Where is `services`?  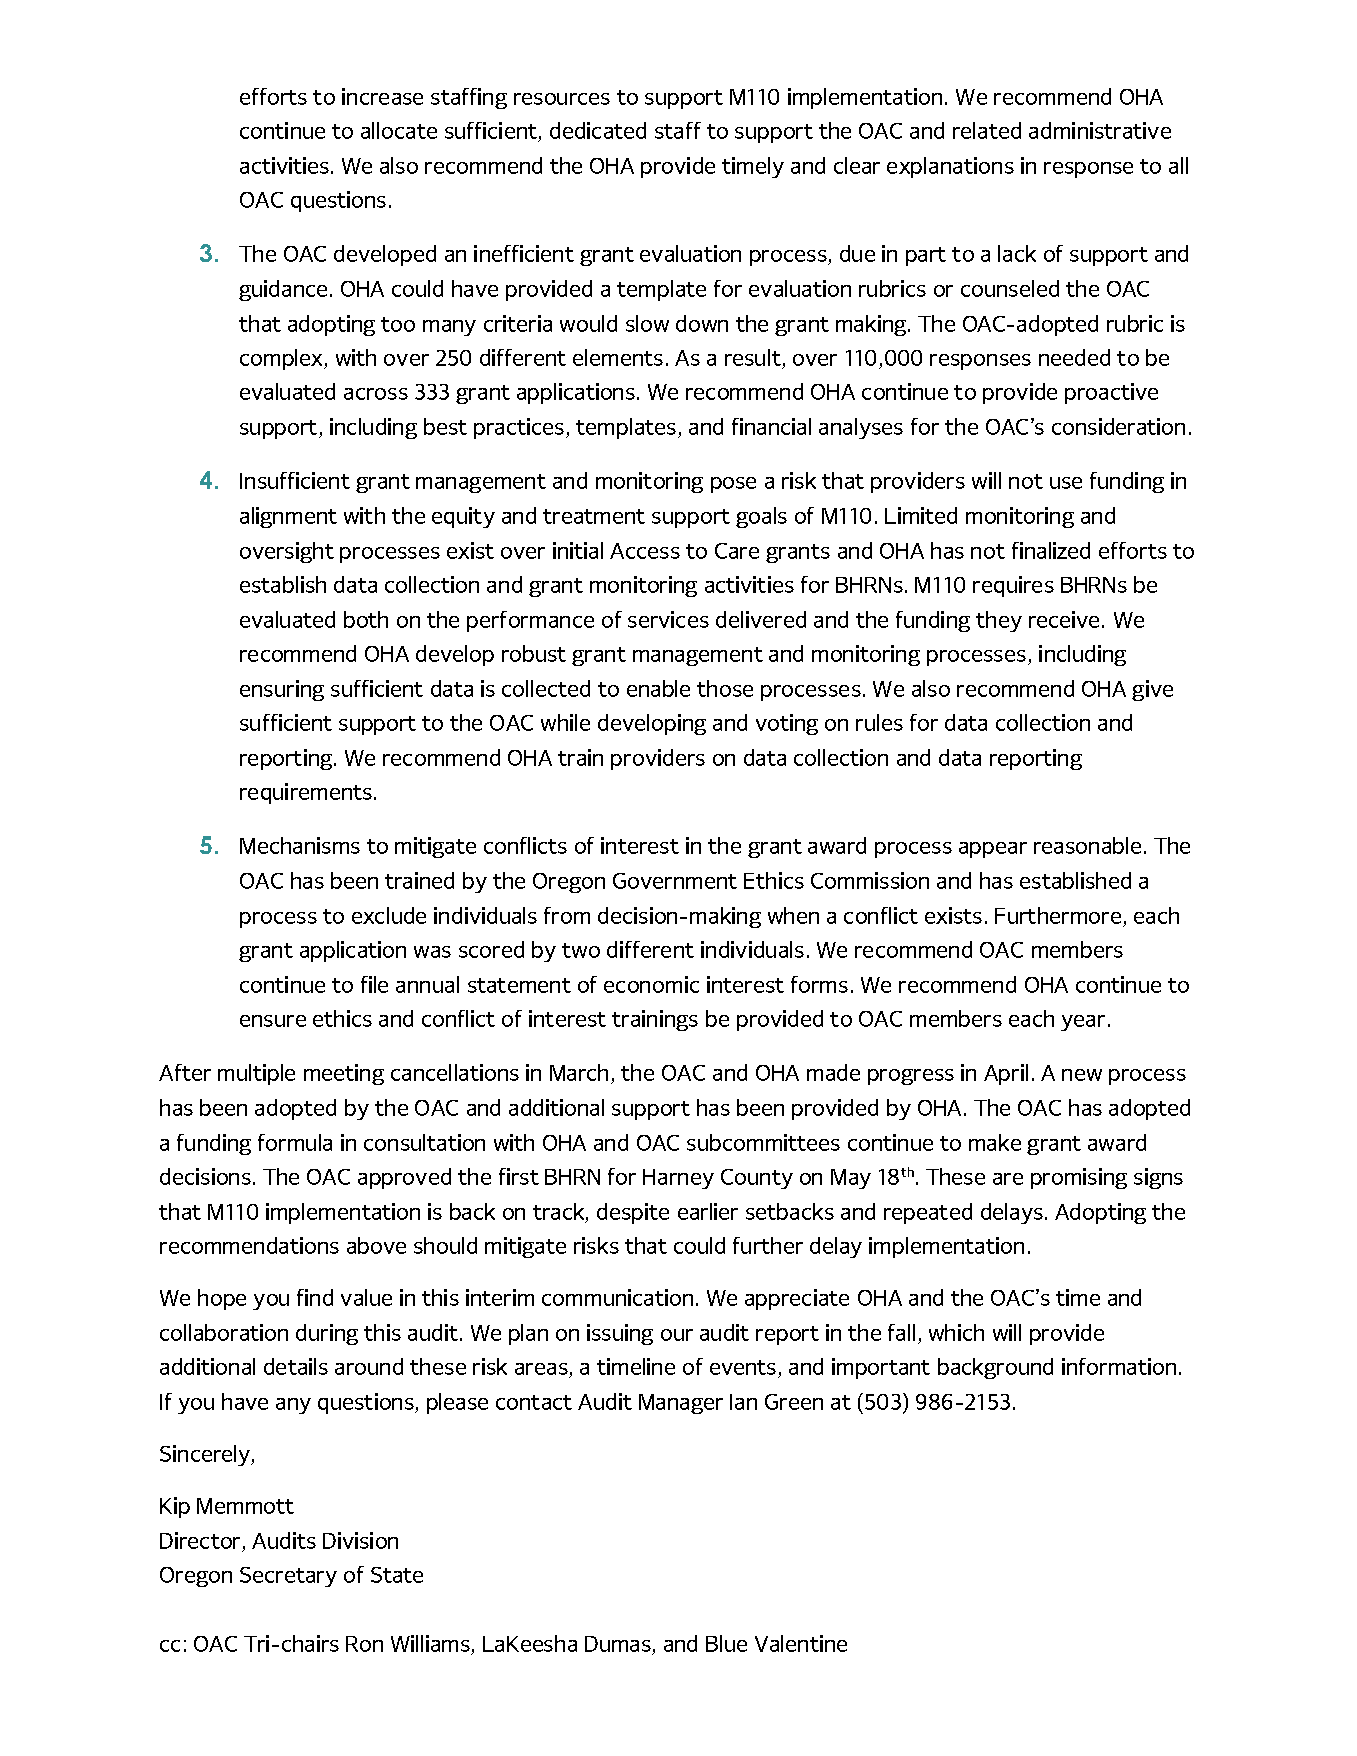
services is located at coordinates (668, 619).
